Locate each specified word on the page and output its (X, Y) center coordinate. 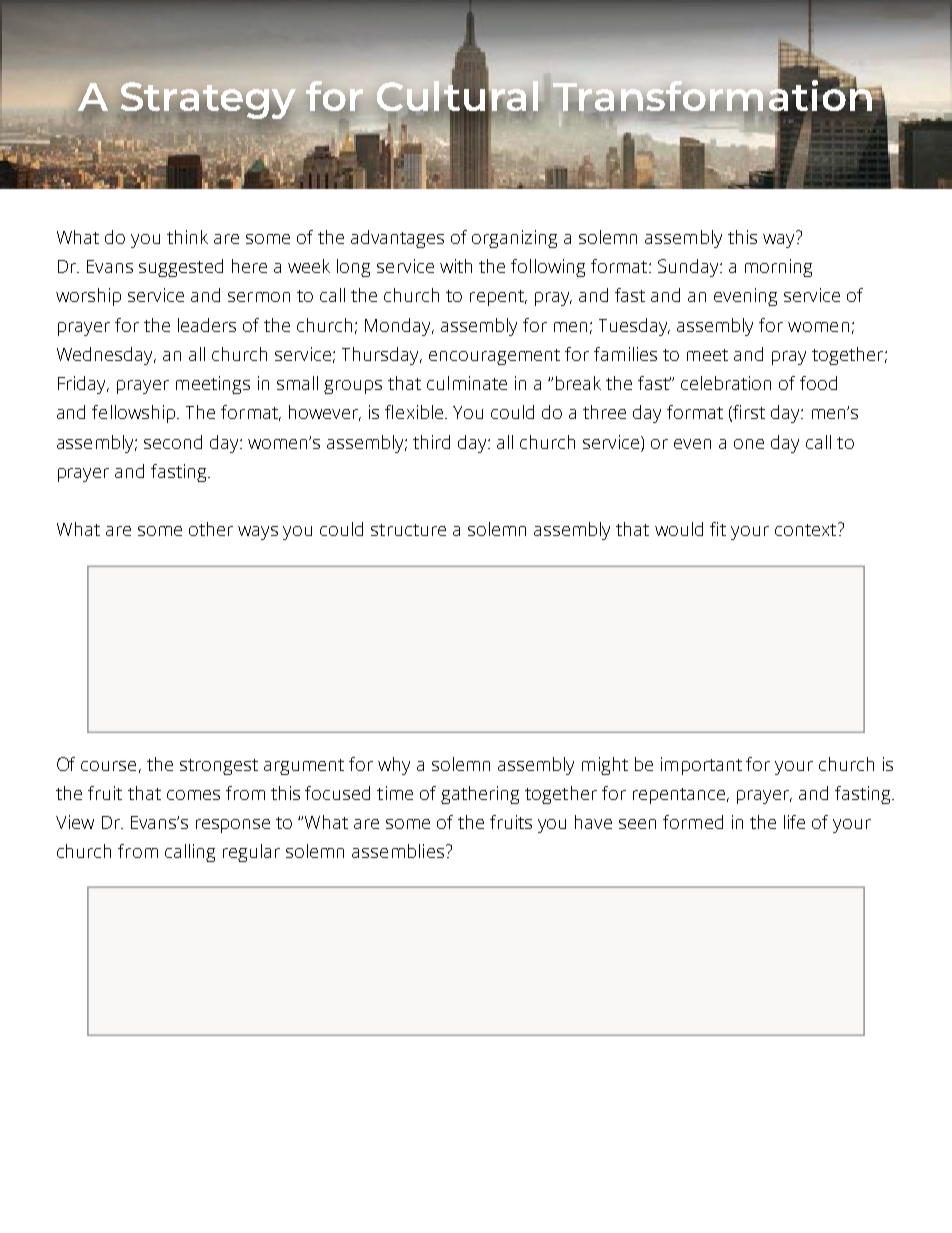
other (211, 529)
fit (718, 529)
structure (408, 530)
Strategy (207, 101)
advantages (397, 239)
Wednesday (106, 356)
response (233, 826)
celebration (726, 383)
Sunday (689, 268)
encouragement (494, 357)
